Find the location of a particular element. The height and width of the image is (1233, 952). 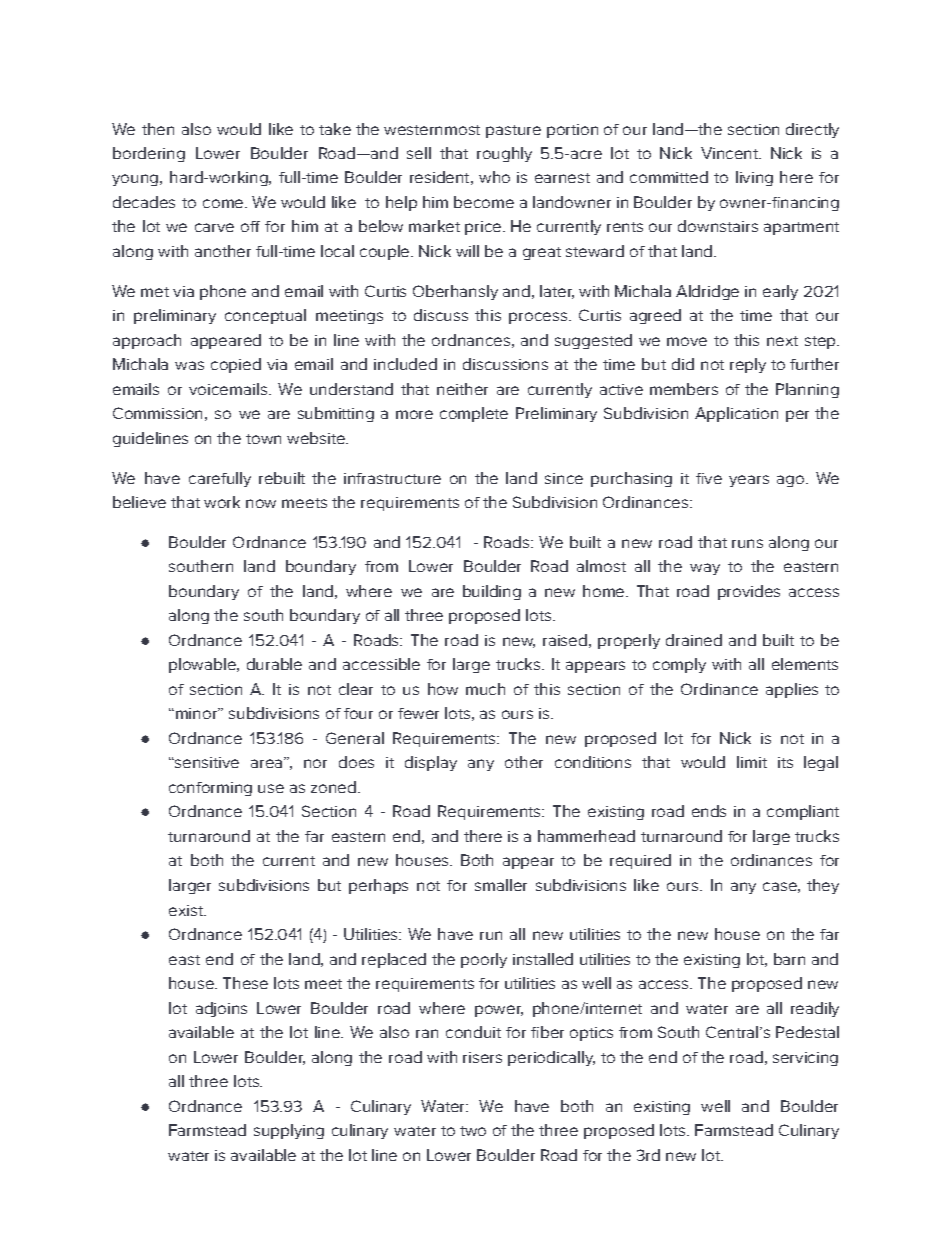

copied is located at coordinates (236, 365).
